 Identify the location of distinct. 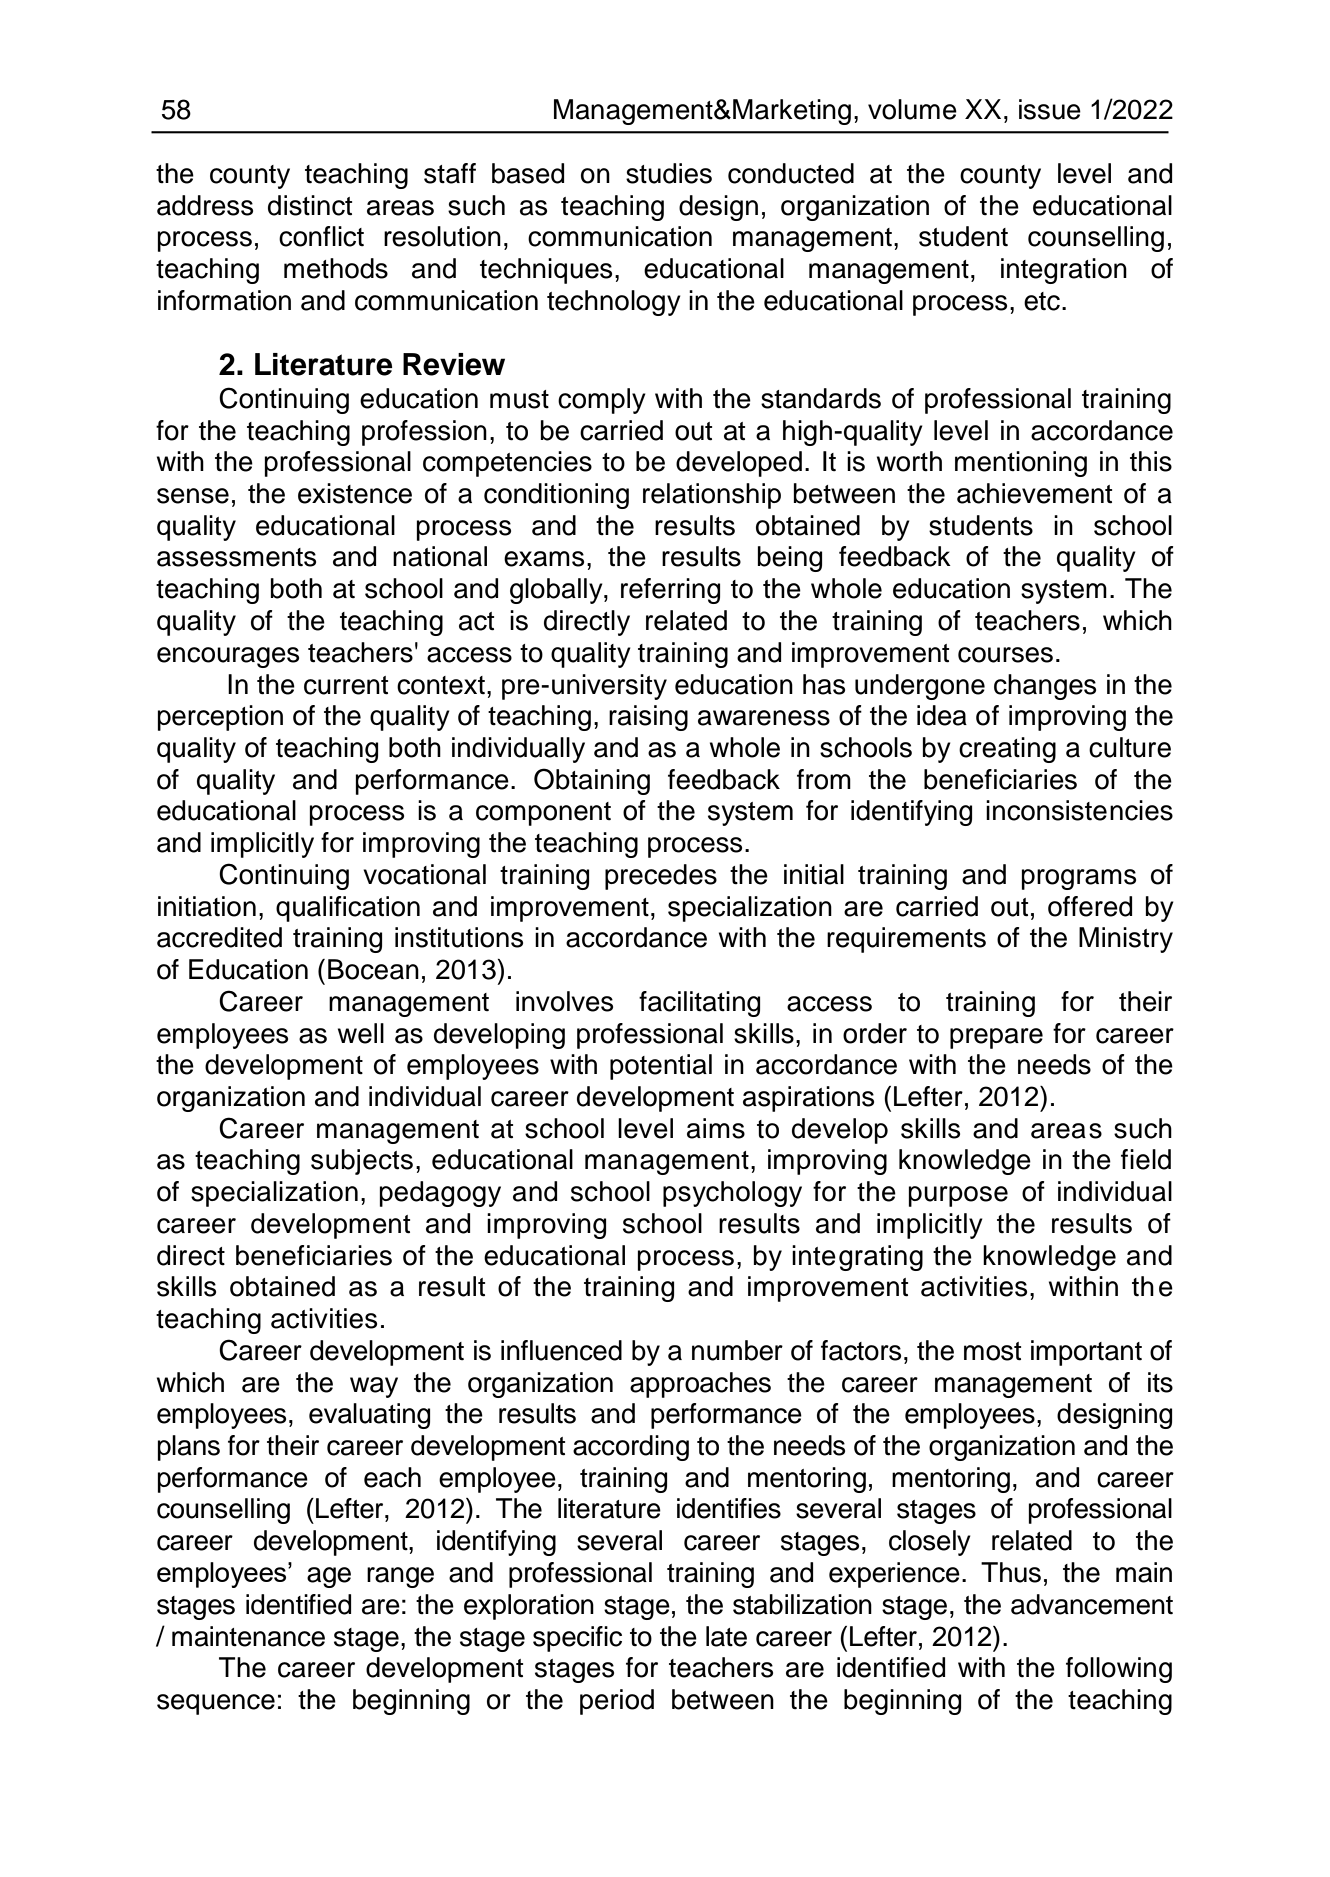
(310, 205).
